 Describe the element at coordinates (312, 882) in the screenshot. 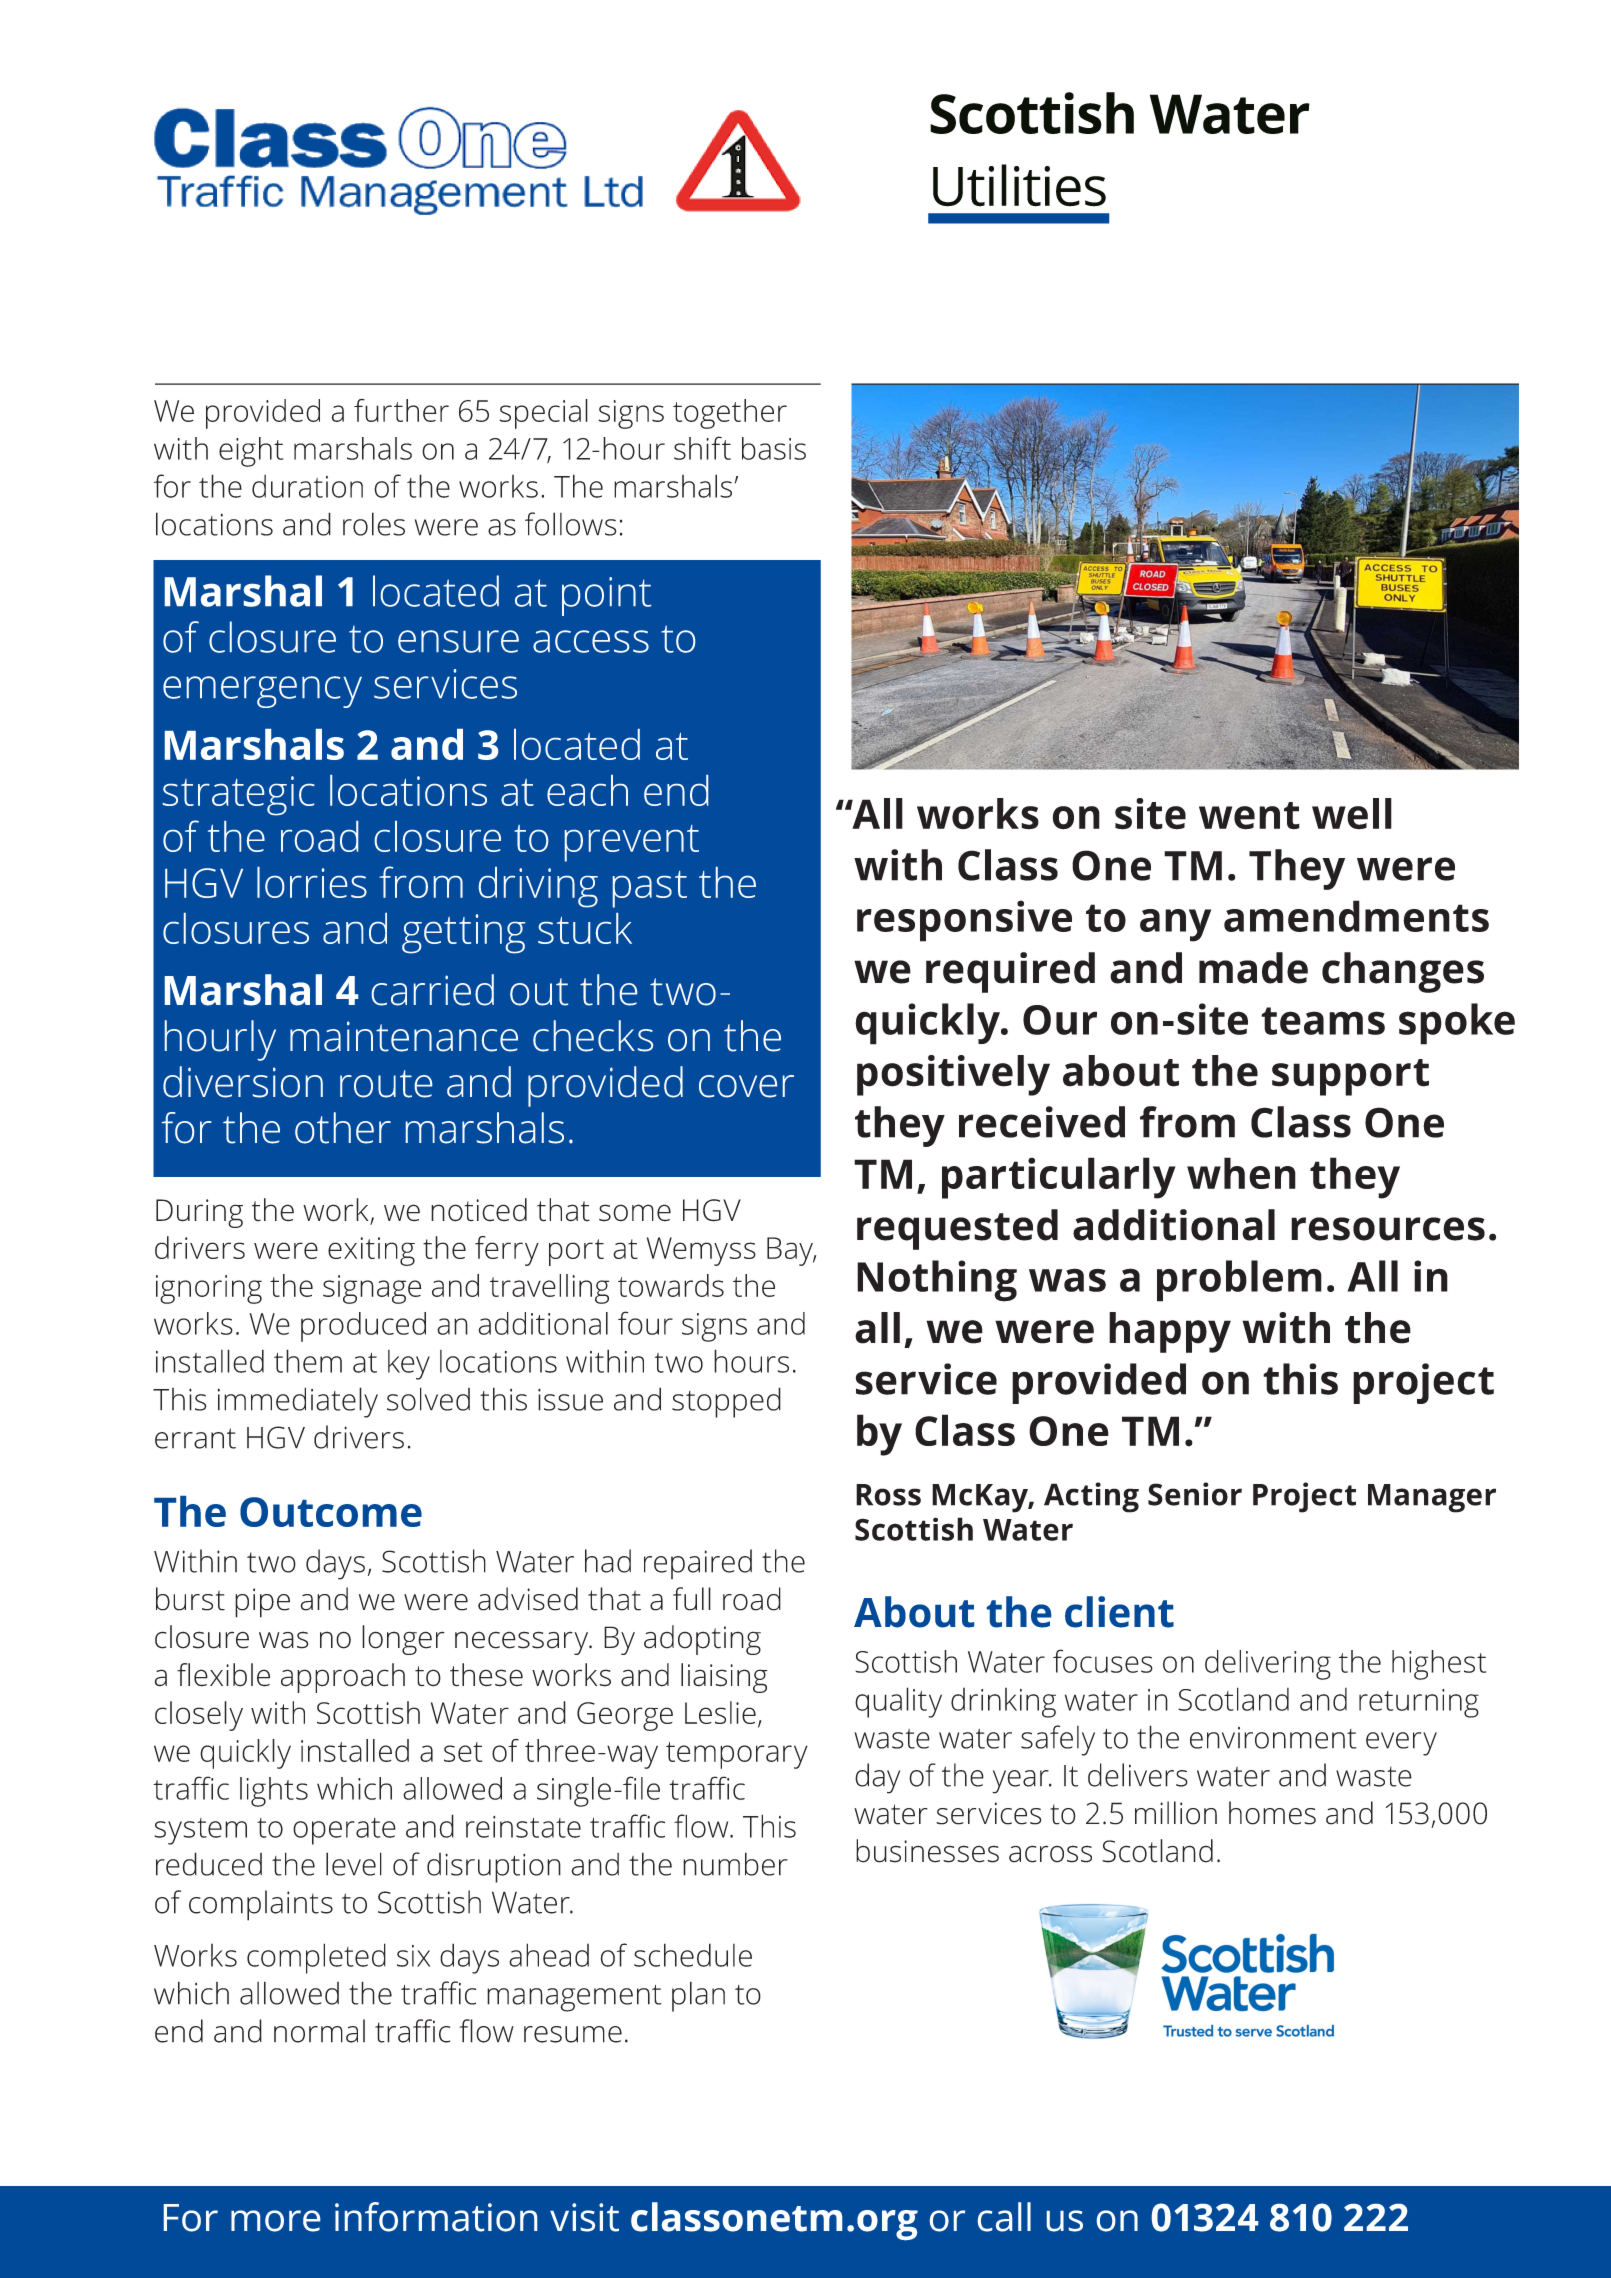

I see `lorries` at that location.
